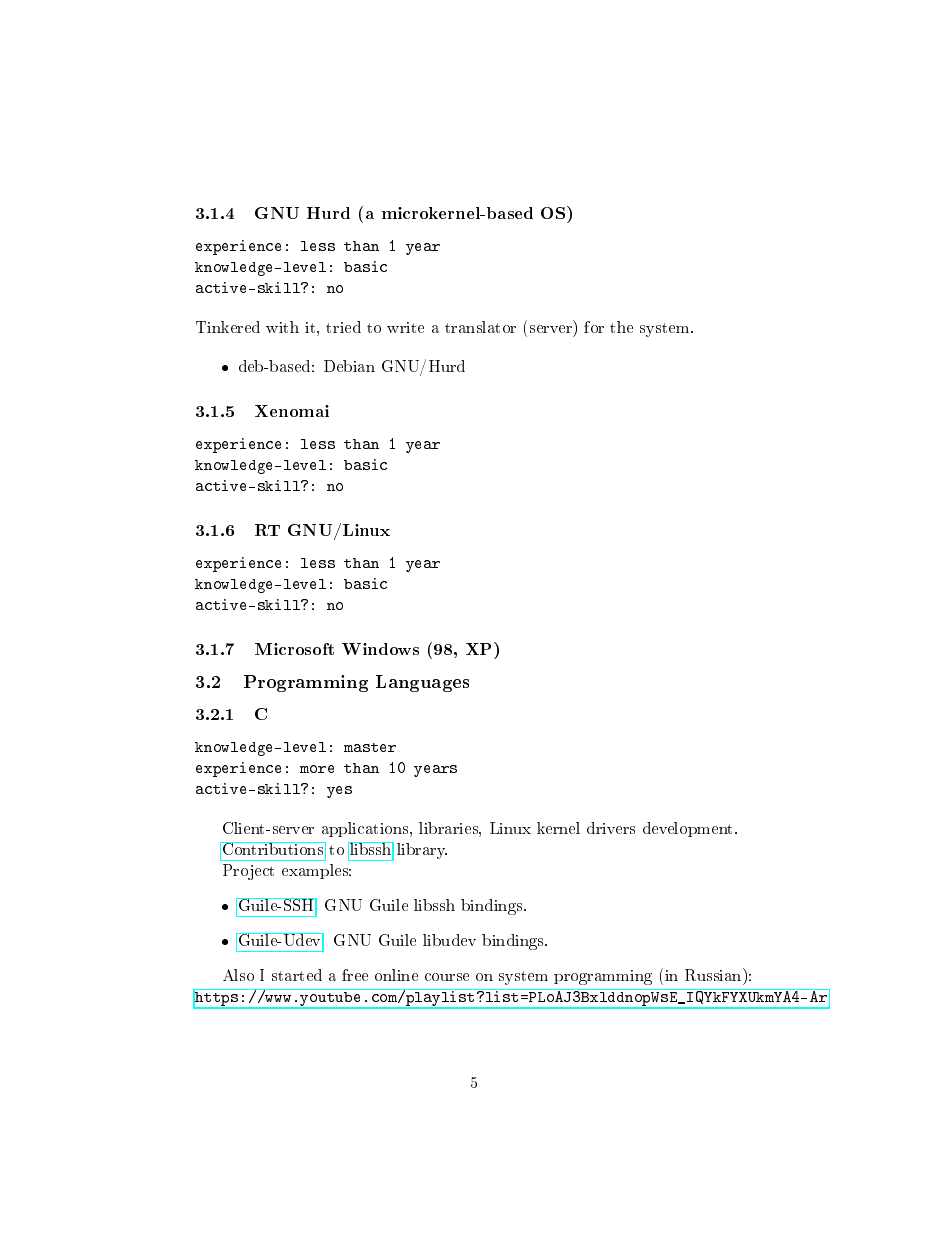 Image resolution: width=952 pixels, height=1233 pixels. What do you see at coordinates (611, 828) in the screenshot?
I see `drivers` at bounding box center [611, 828].
